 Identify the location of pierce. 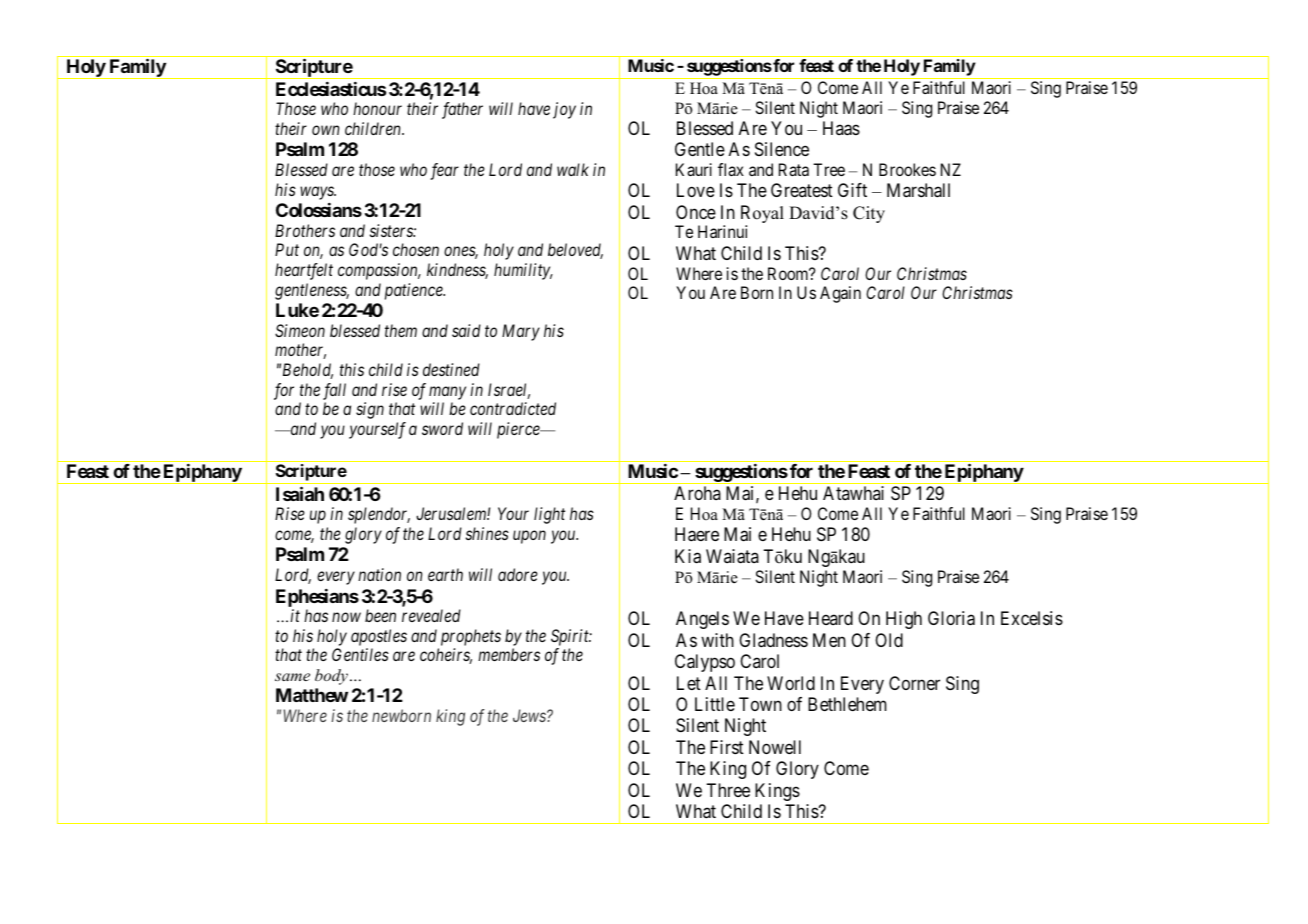
(519, 430).
